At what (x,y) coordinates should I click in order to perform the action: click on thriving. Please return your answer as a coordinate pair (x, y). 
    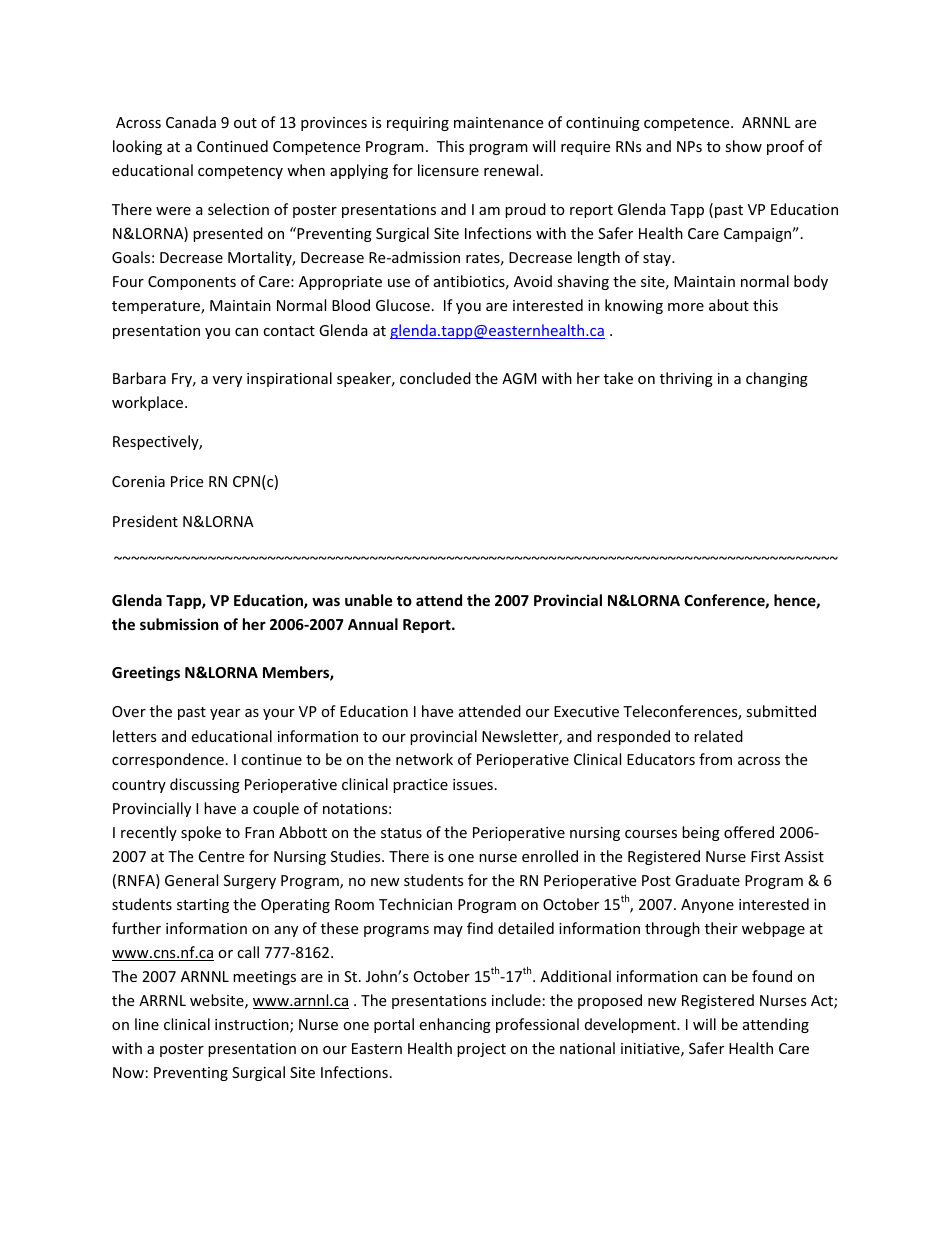
    Looking at the image, I should click on (686, 379).
